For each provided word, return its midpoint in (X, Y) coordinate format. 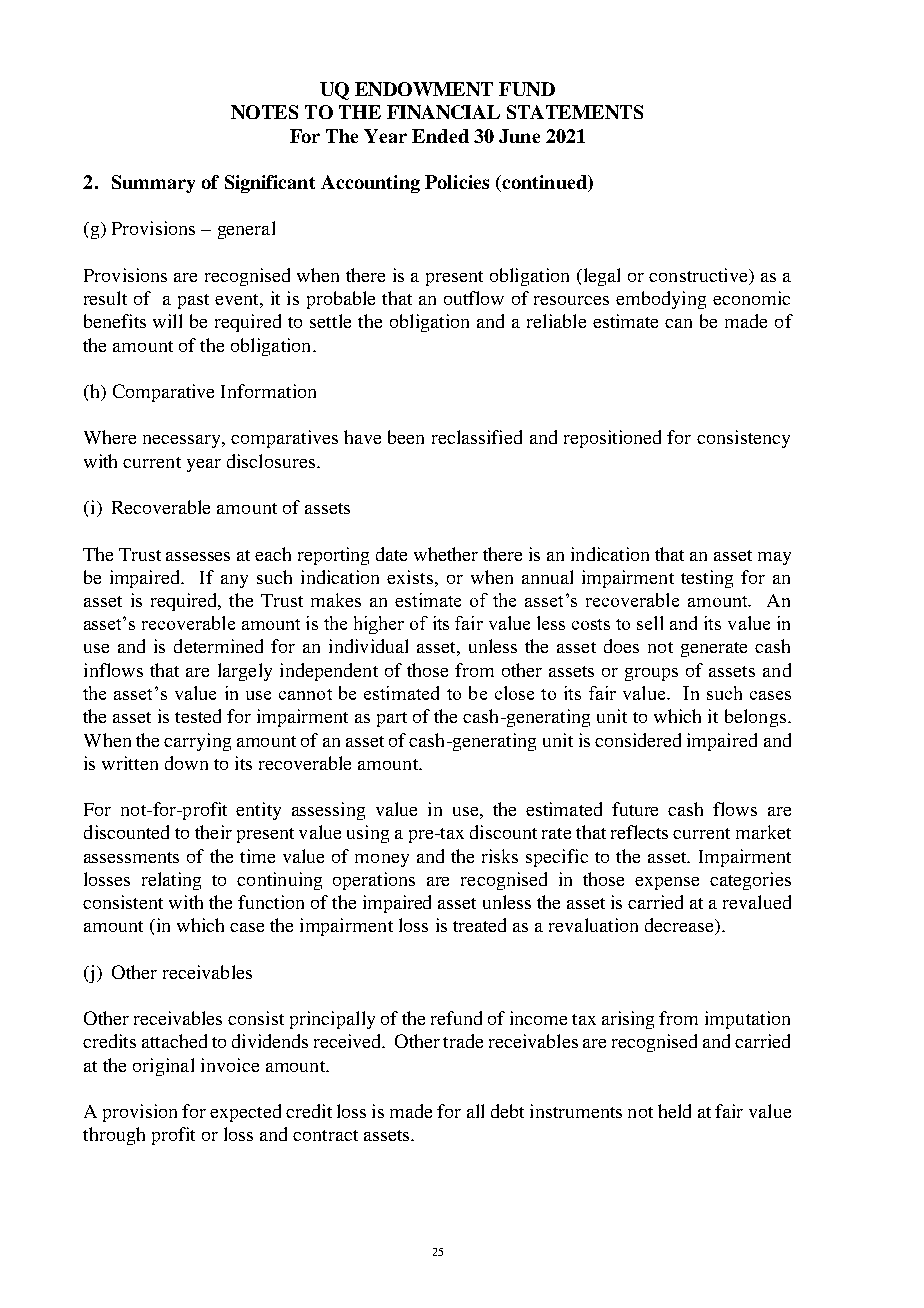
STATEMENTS (575, 112)
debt (507, 1111)
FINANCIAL (443, 112)
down (186, 763)
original (163, 1067)
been (406, 437)
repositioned (612, 439)
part (392, 719)
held (674, 1111)
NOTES (264, 112)
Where (110, 437)
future (635, 809)
